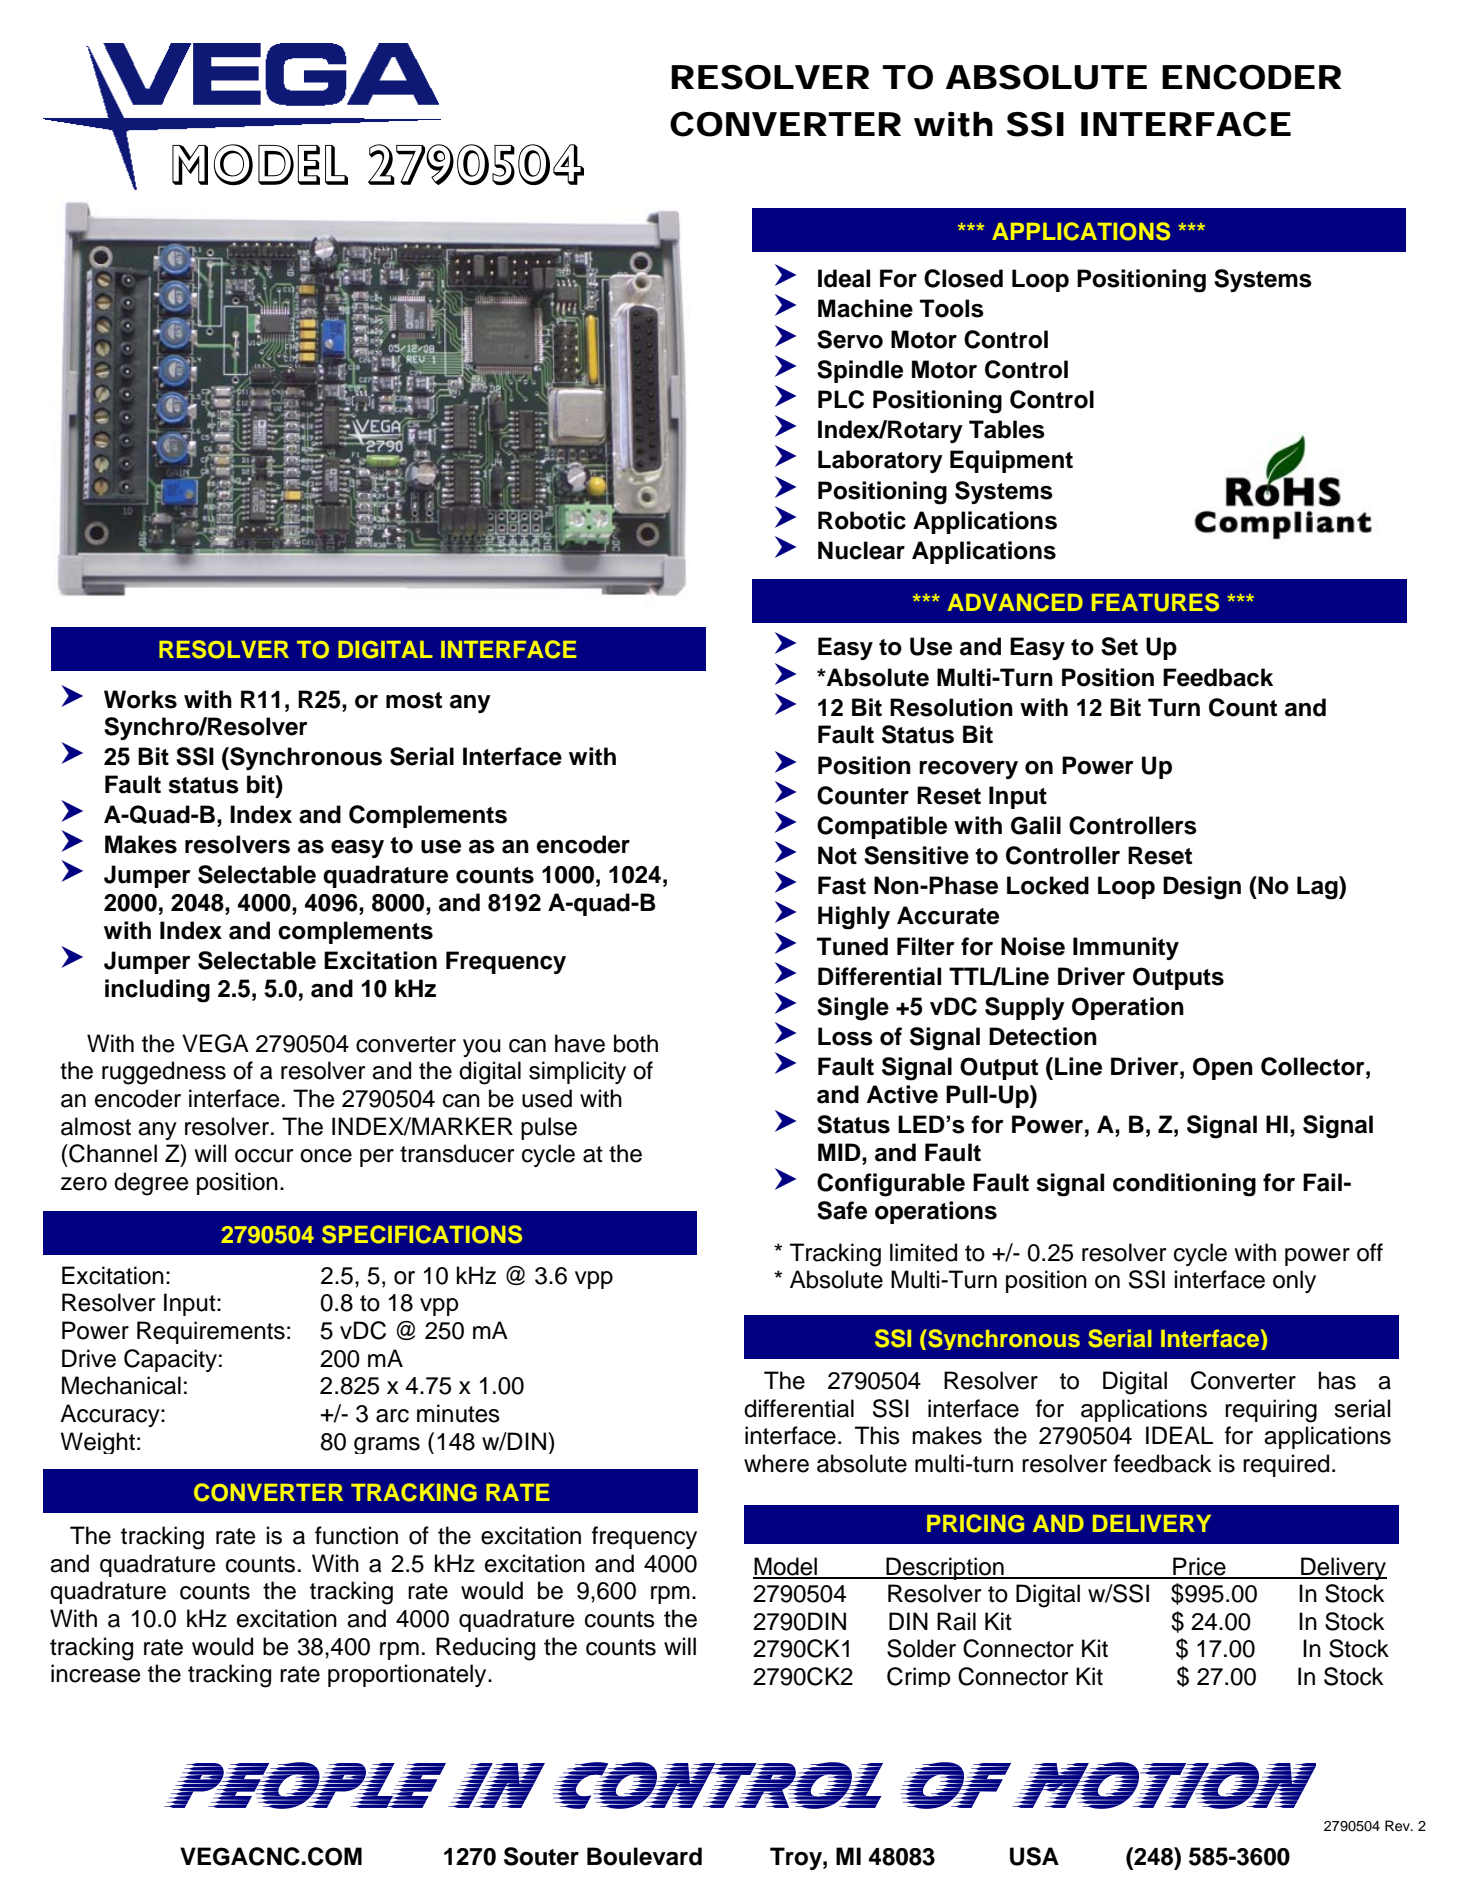 The height and width of the image is (1904, 1471). I want to click on Tools, so click(952, 308).
